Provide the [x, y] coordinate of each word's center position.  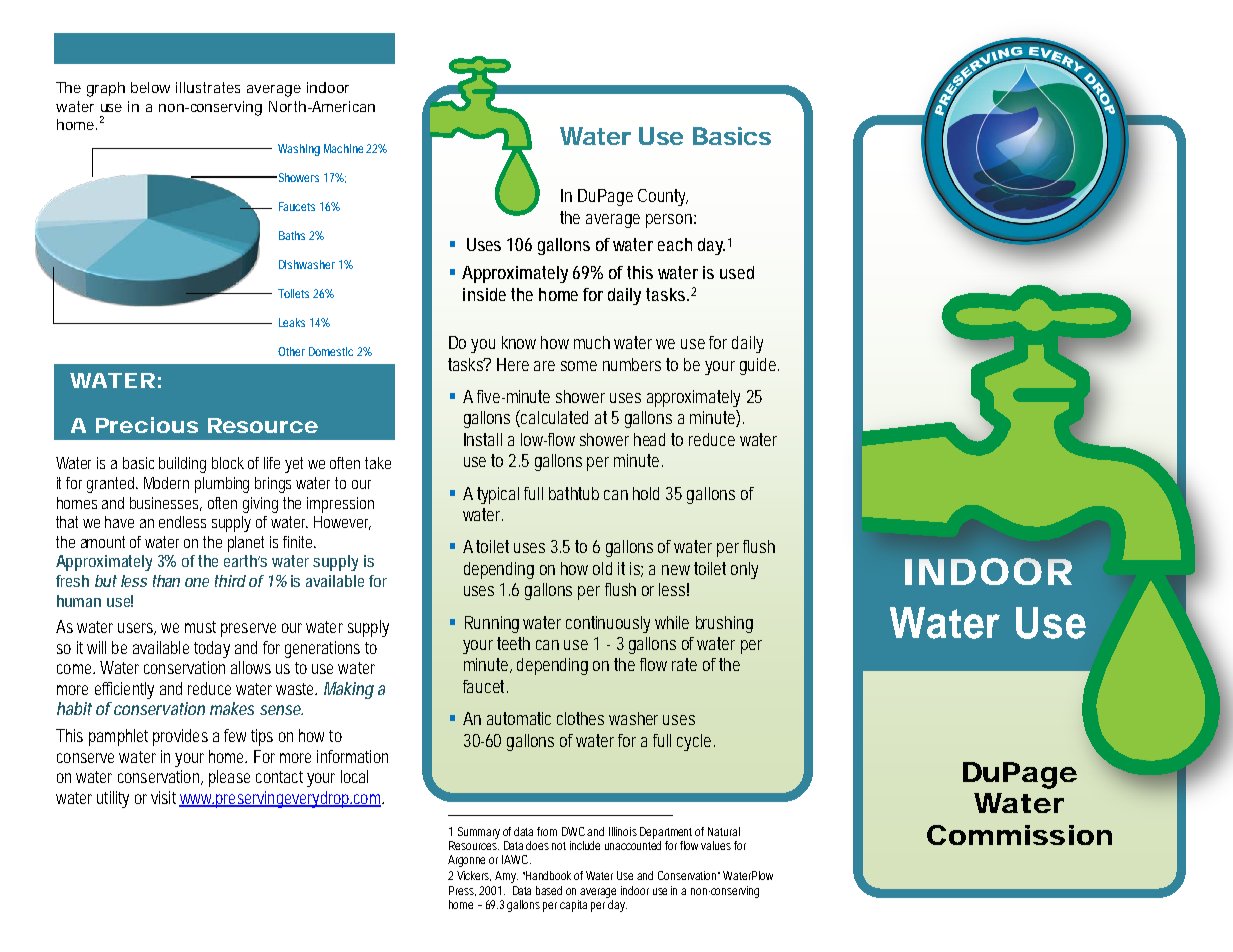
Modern [166, 483]
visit [165, 799]
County [663, 197]
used [737, 272]
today [212, 649]
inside [484, 294]
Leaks [292, 322]
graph [106, 89]
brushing [724, 624]
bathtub [574, 493]
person [671, 221]
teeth [513, 643]
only [744, 570]
